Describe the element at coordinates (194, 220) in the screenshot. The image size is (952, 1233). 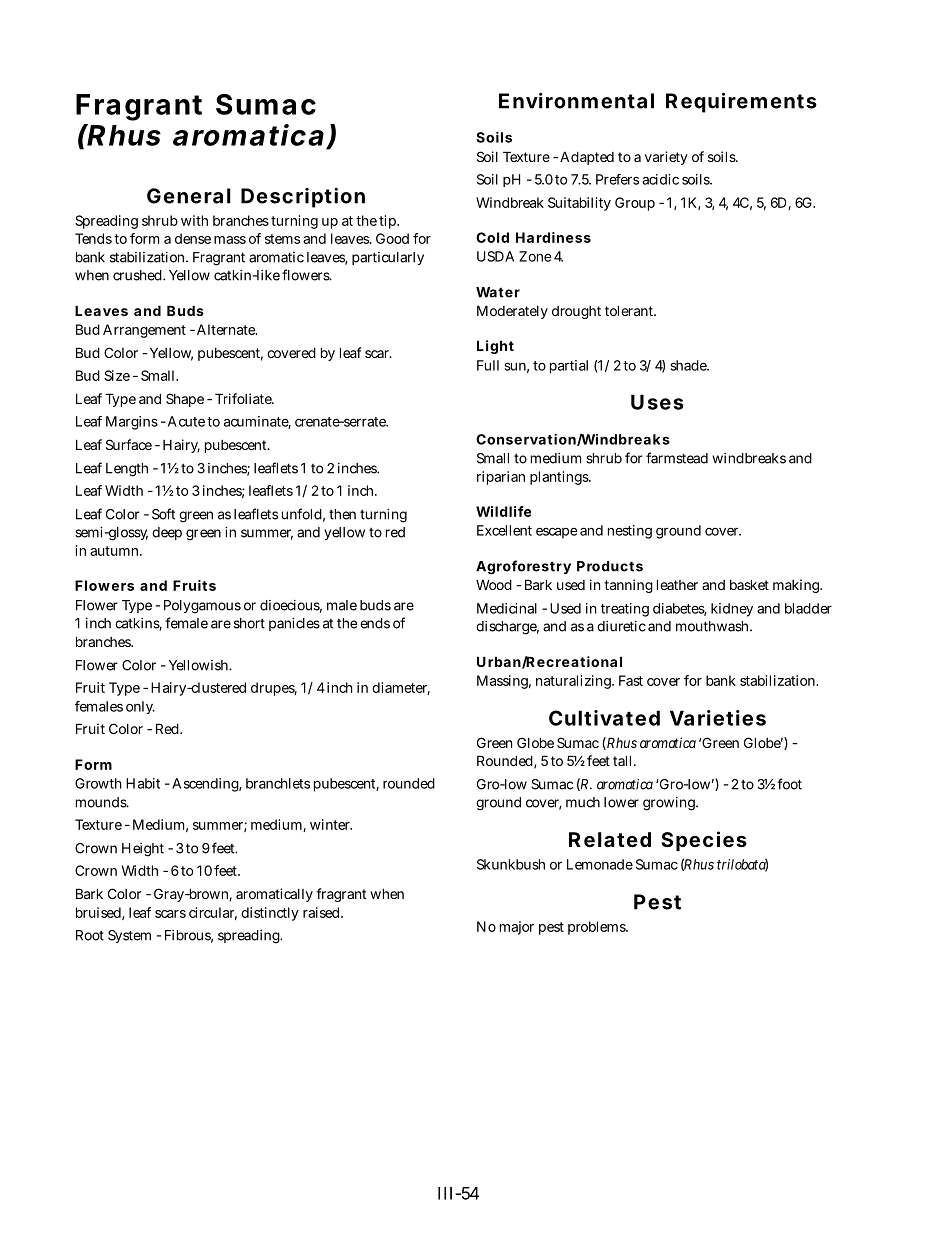
I see `with` at that location.
